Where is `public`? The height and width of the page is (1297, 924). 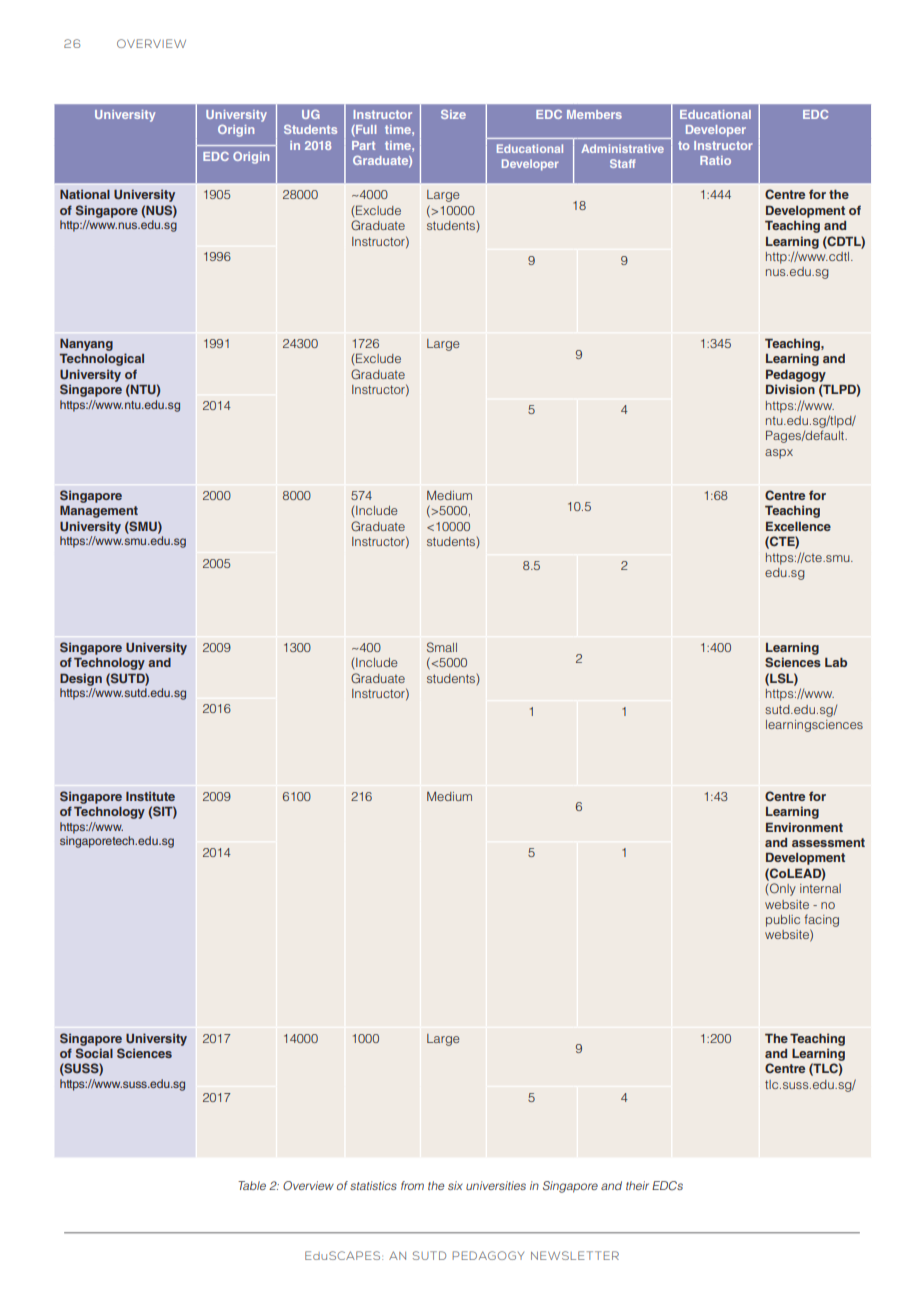 public is located at coordinates (783, 921).
